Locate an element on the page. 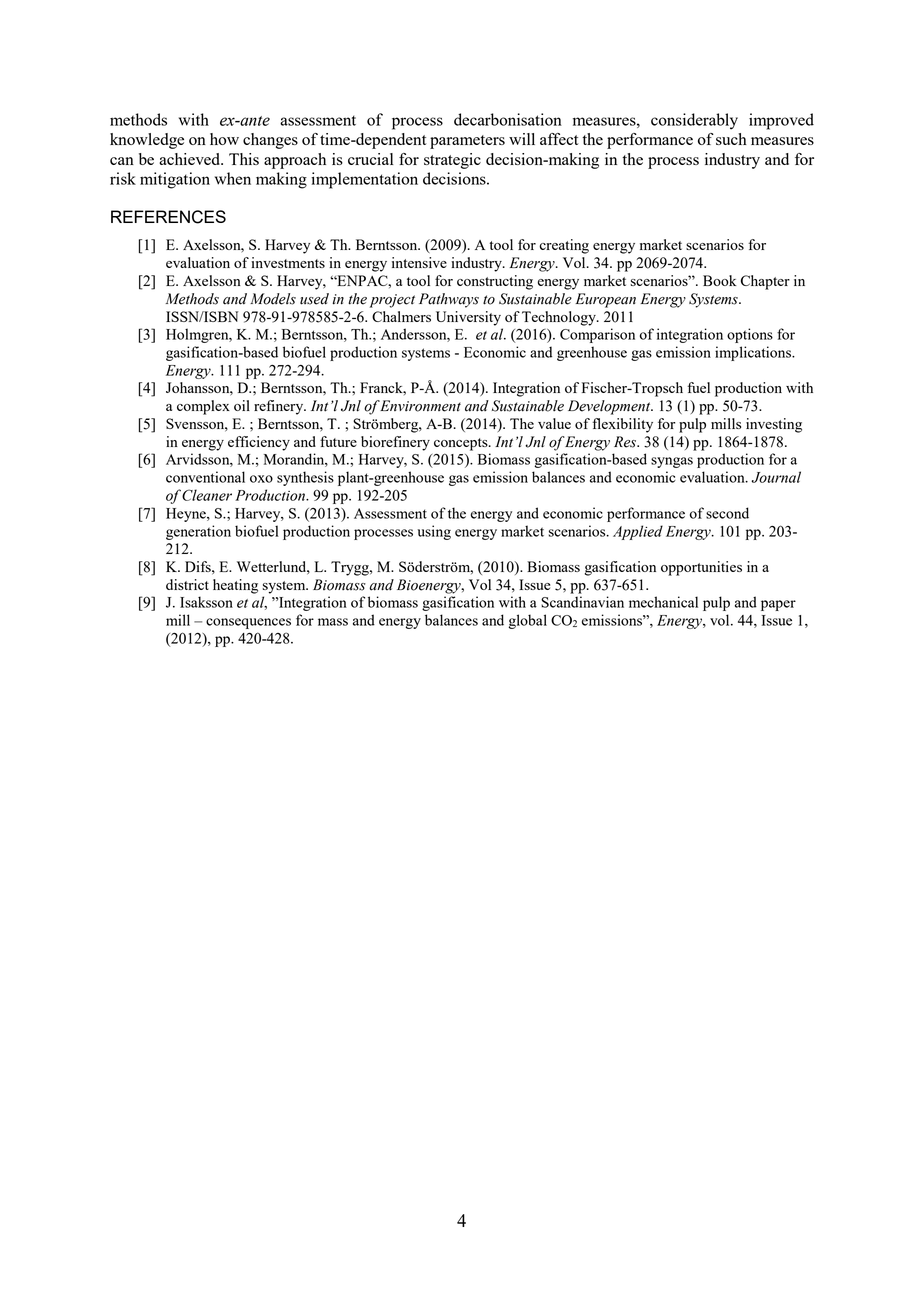 The height and width of the page is (1308, 924). how is located at coordinates (224, 139).
